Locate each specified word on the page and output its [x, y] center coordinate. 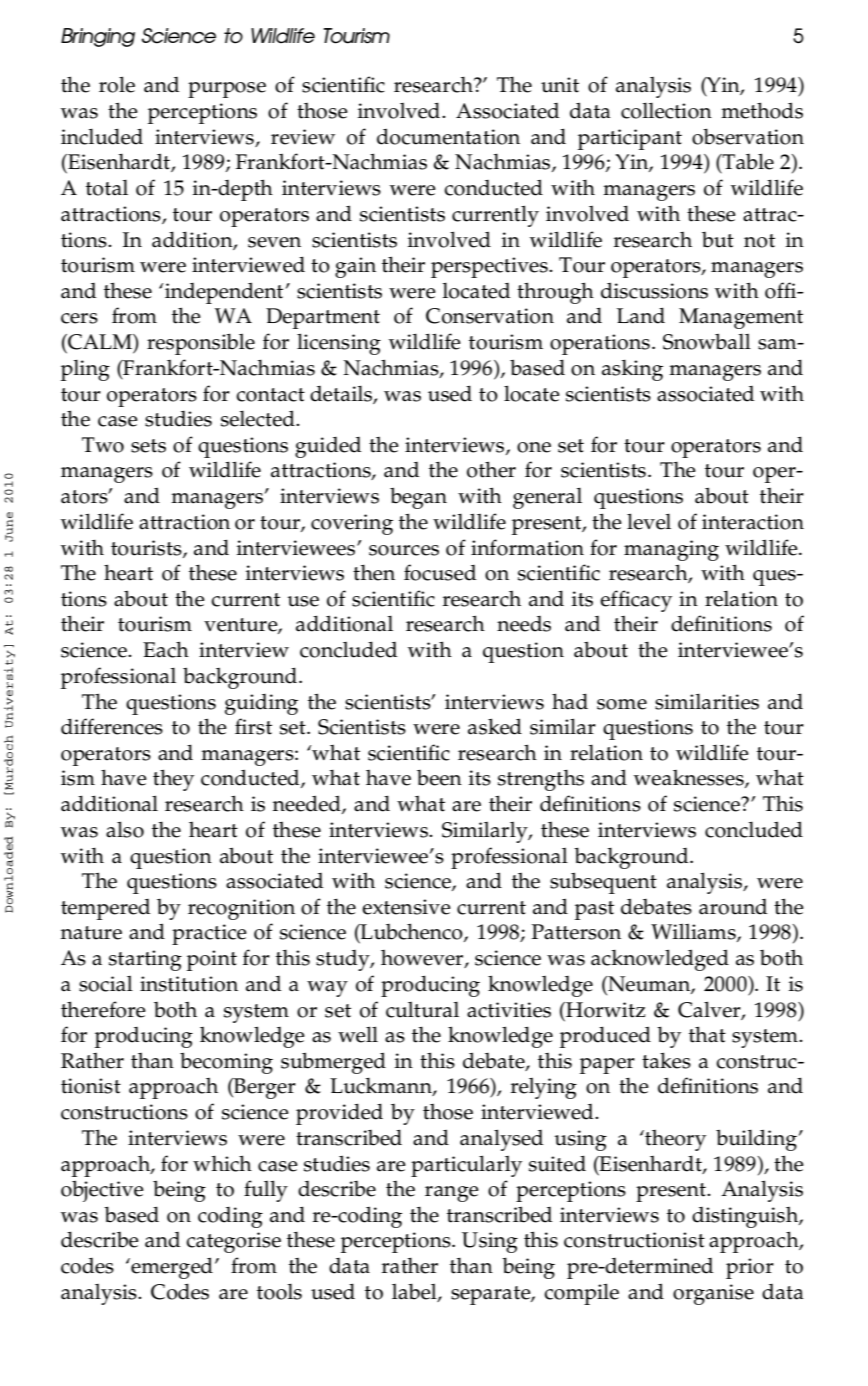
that [707, 1034]
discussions [654, 290]
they [173, 780]
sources [404, 550]
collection [666, 111]
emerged [171, 1268]
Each [166, 649]
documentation [448, 136]
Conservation [490, 316]
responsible [201, 344]
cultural [422, 1010]
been [439, 778]
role [117, 84]
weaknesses [690, 779]
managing [671, 550]
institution [189, 984]
